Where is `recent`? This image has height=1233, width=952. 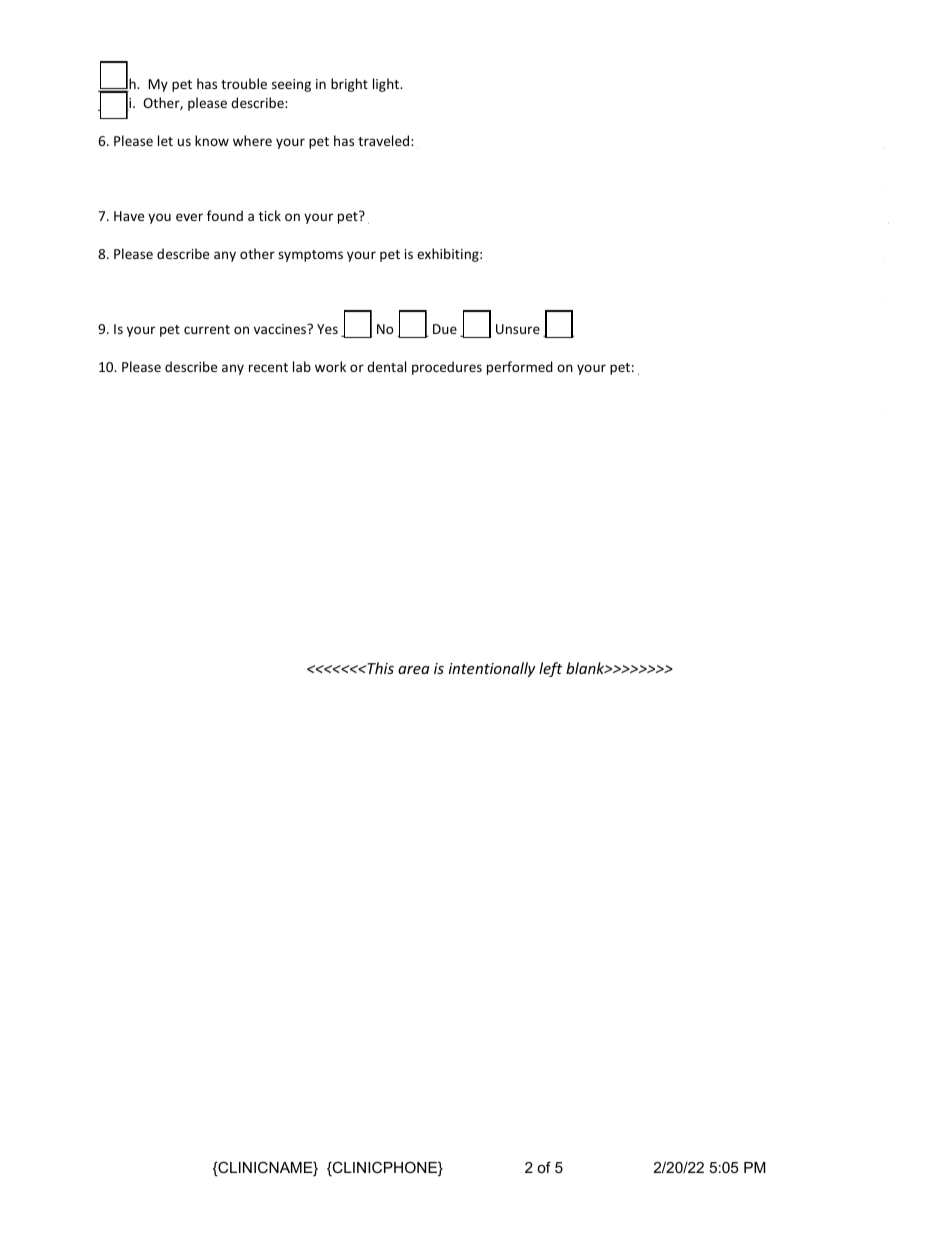
recent is located at coordinates (268, 367).
